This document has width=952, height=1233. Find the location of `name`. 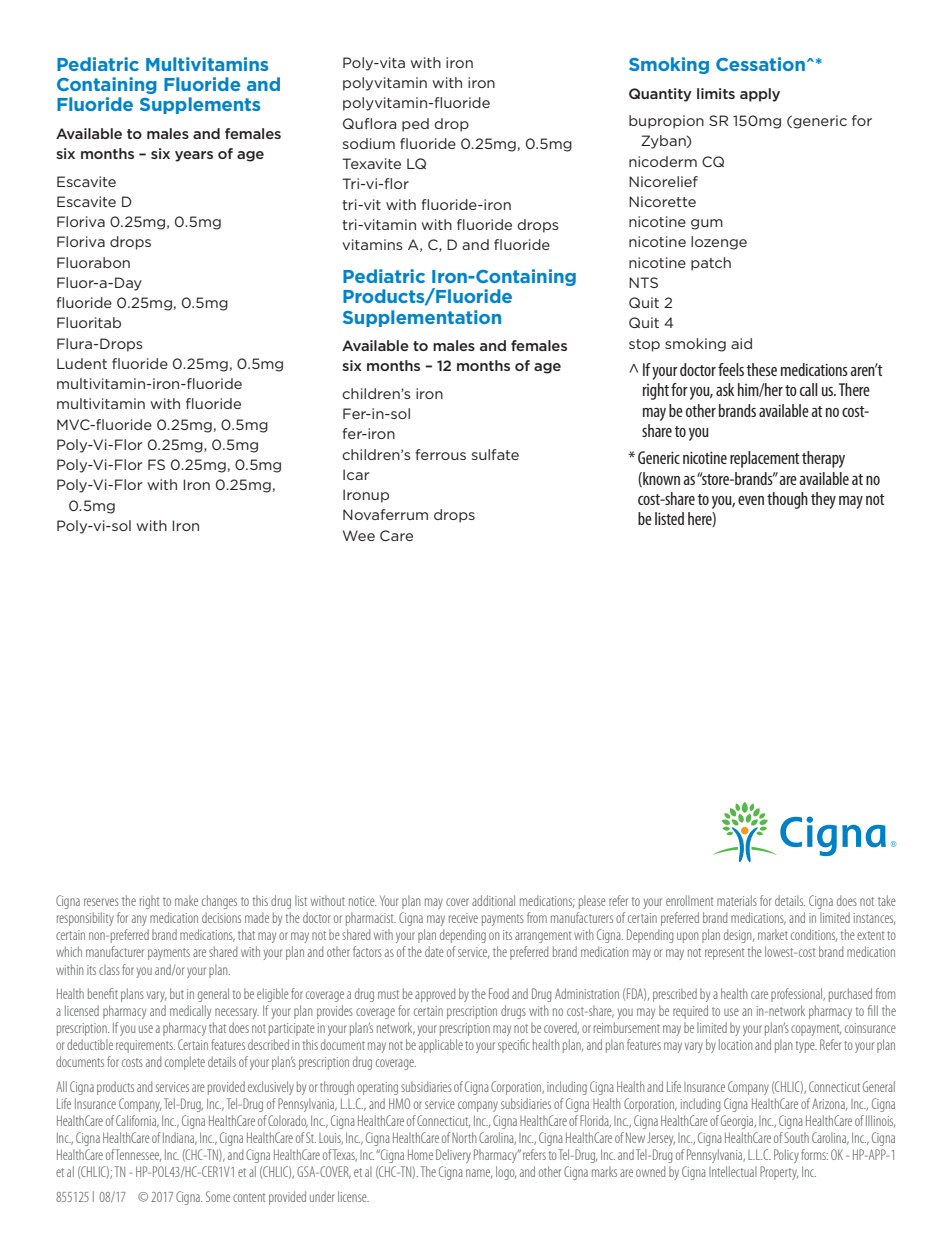

name is located at coordinates (479, 1174).
